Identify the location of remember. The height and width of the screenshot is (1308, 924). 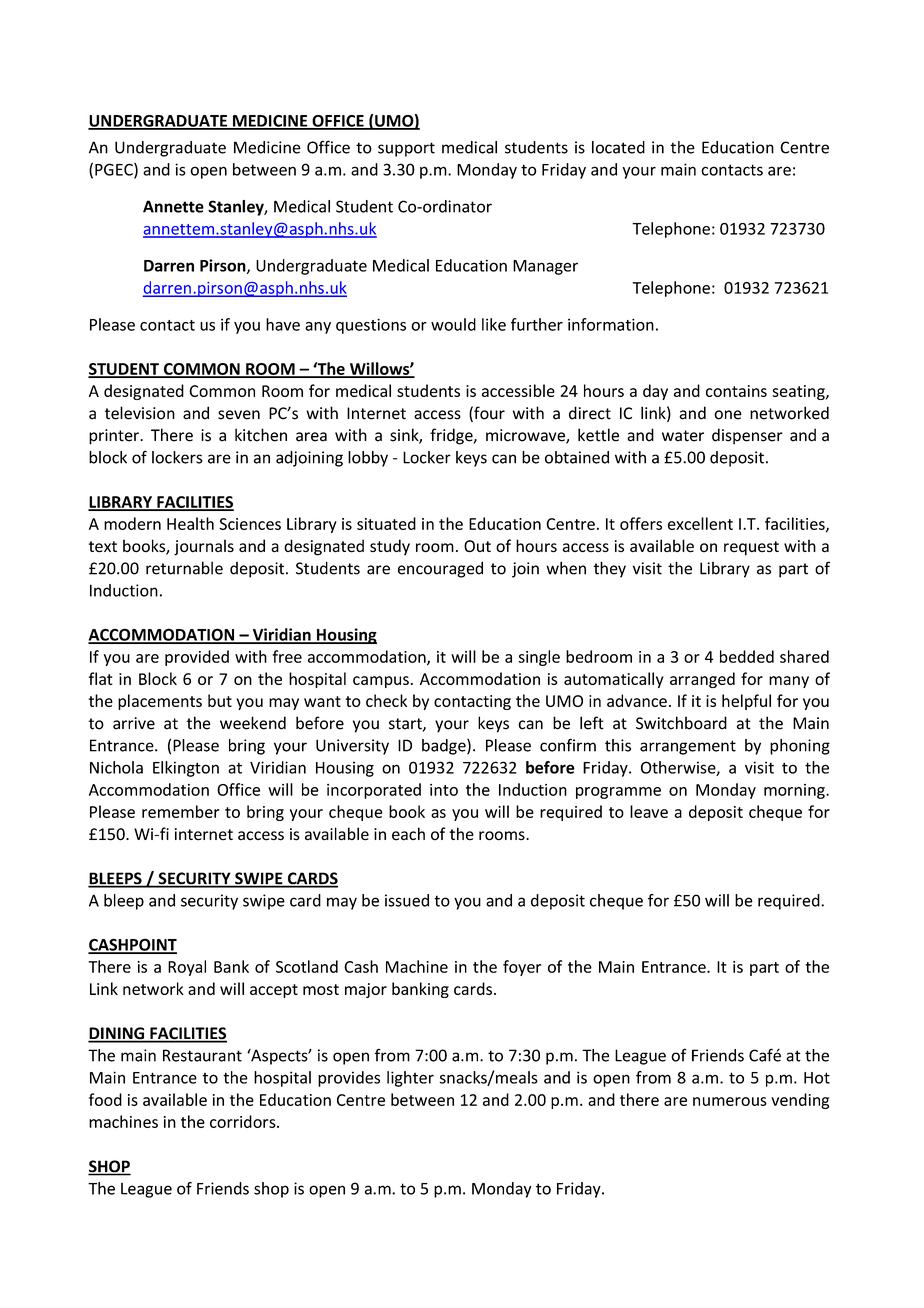
(181, 811).
